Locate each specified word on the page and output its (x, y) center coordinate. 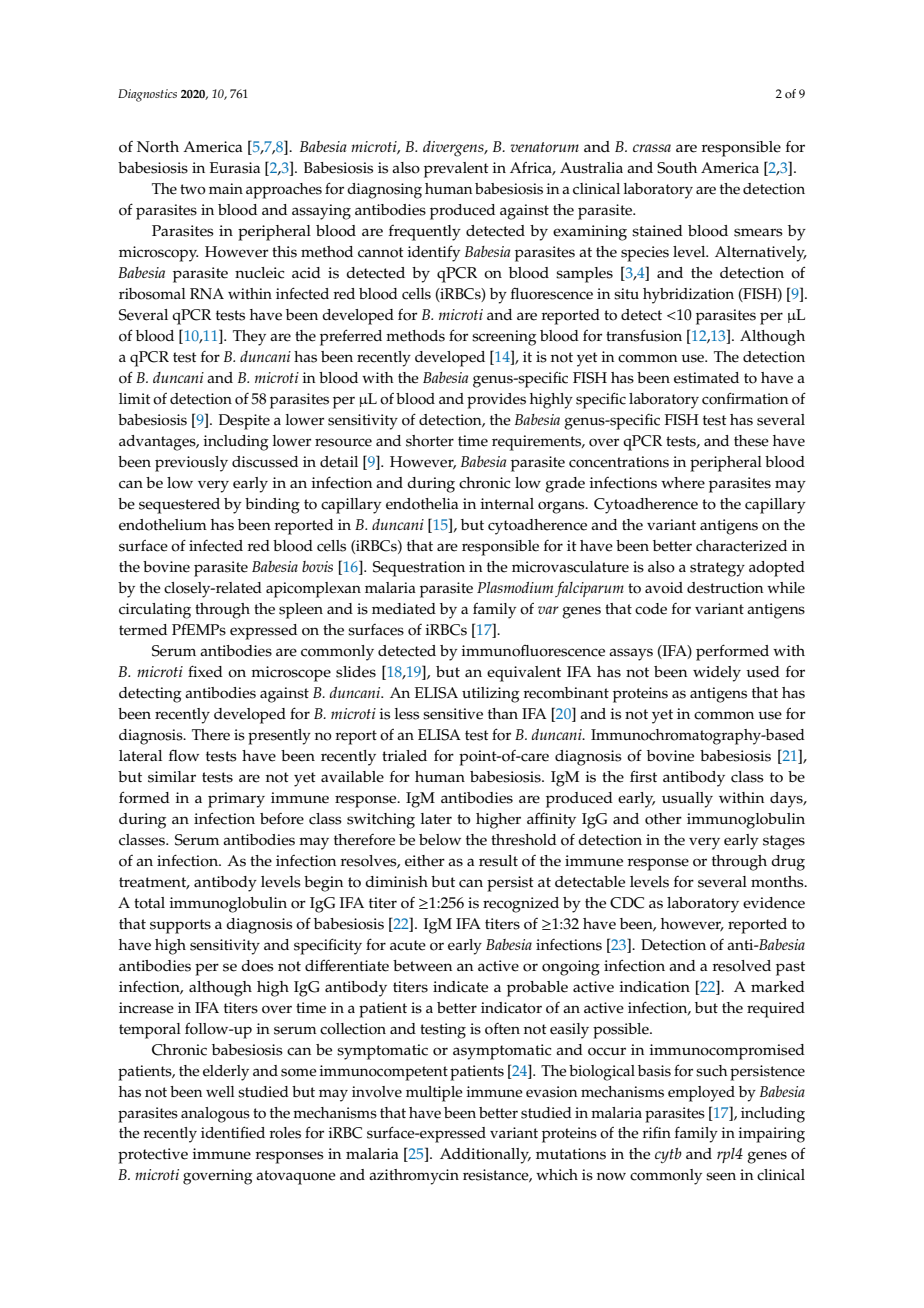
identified (233, 1132)
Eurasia (235, 168)
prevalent (456, 170)
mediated (404, 609)
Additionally (485, 1156)
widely (717, 674)
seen (721, 1176)
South (677, 168)
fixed (205, 671)
